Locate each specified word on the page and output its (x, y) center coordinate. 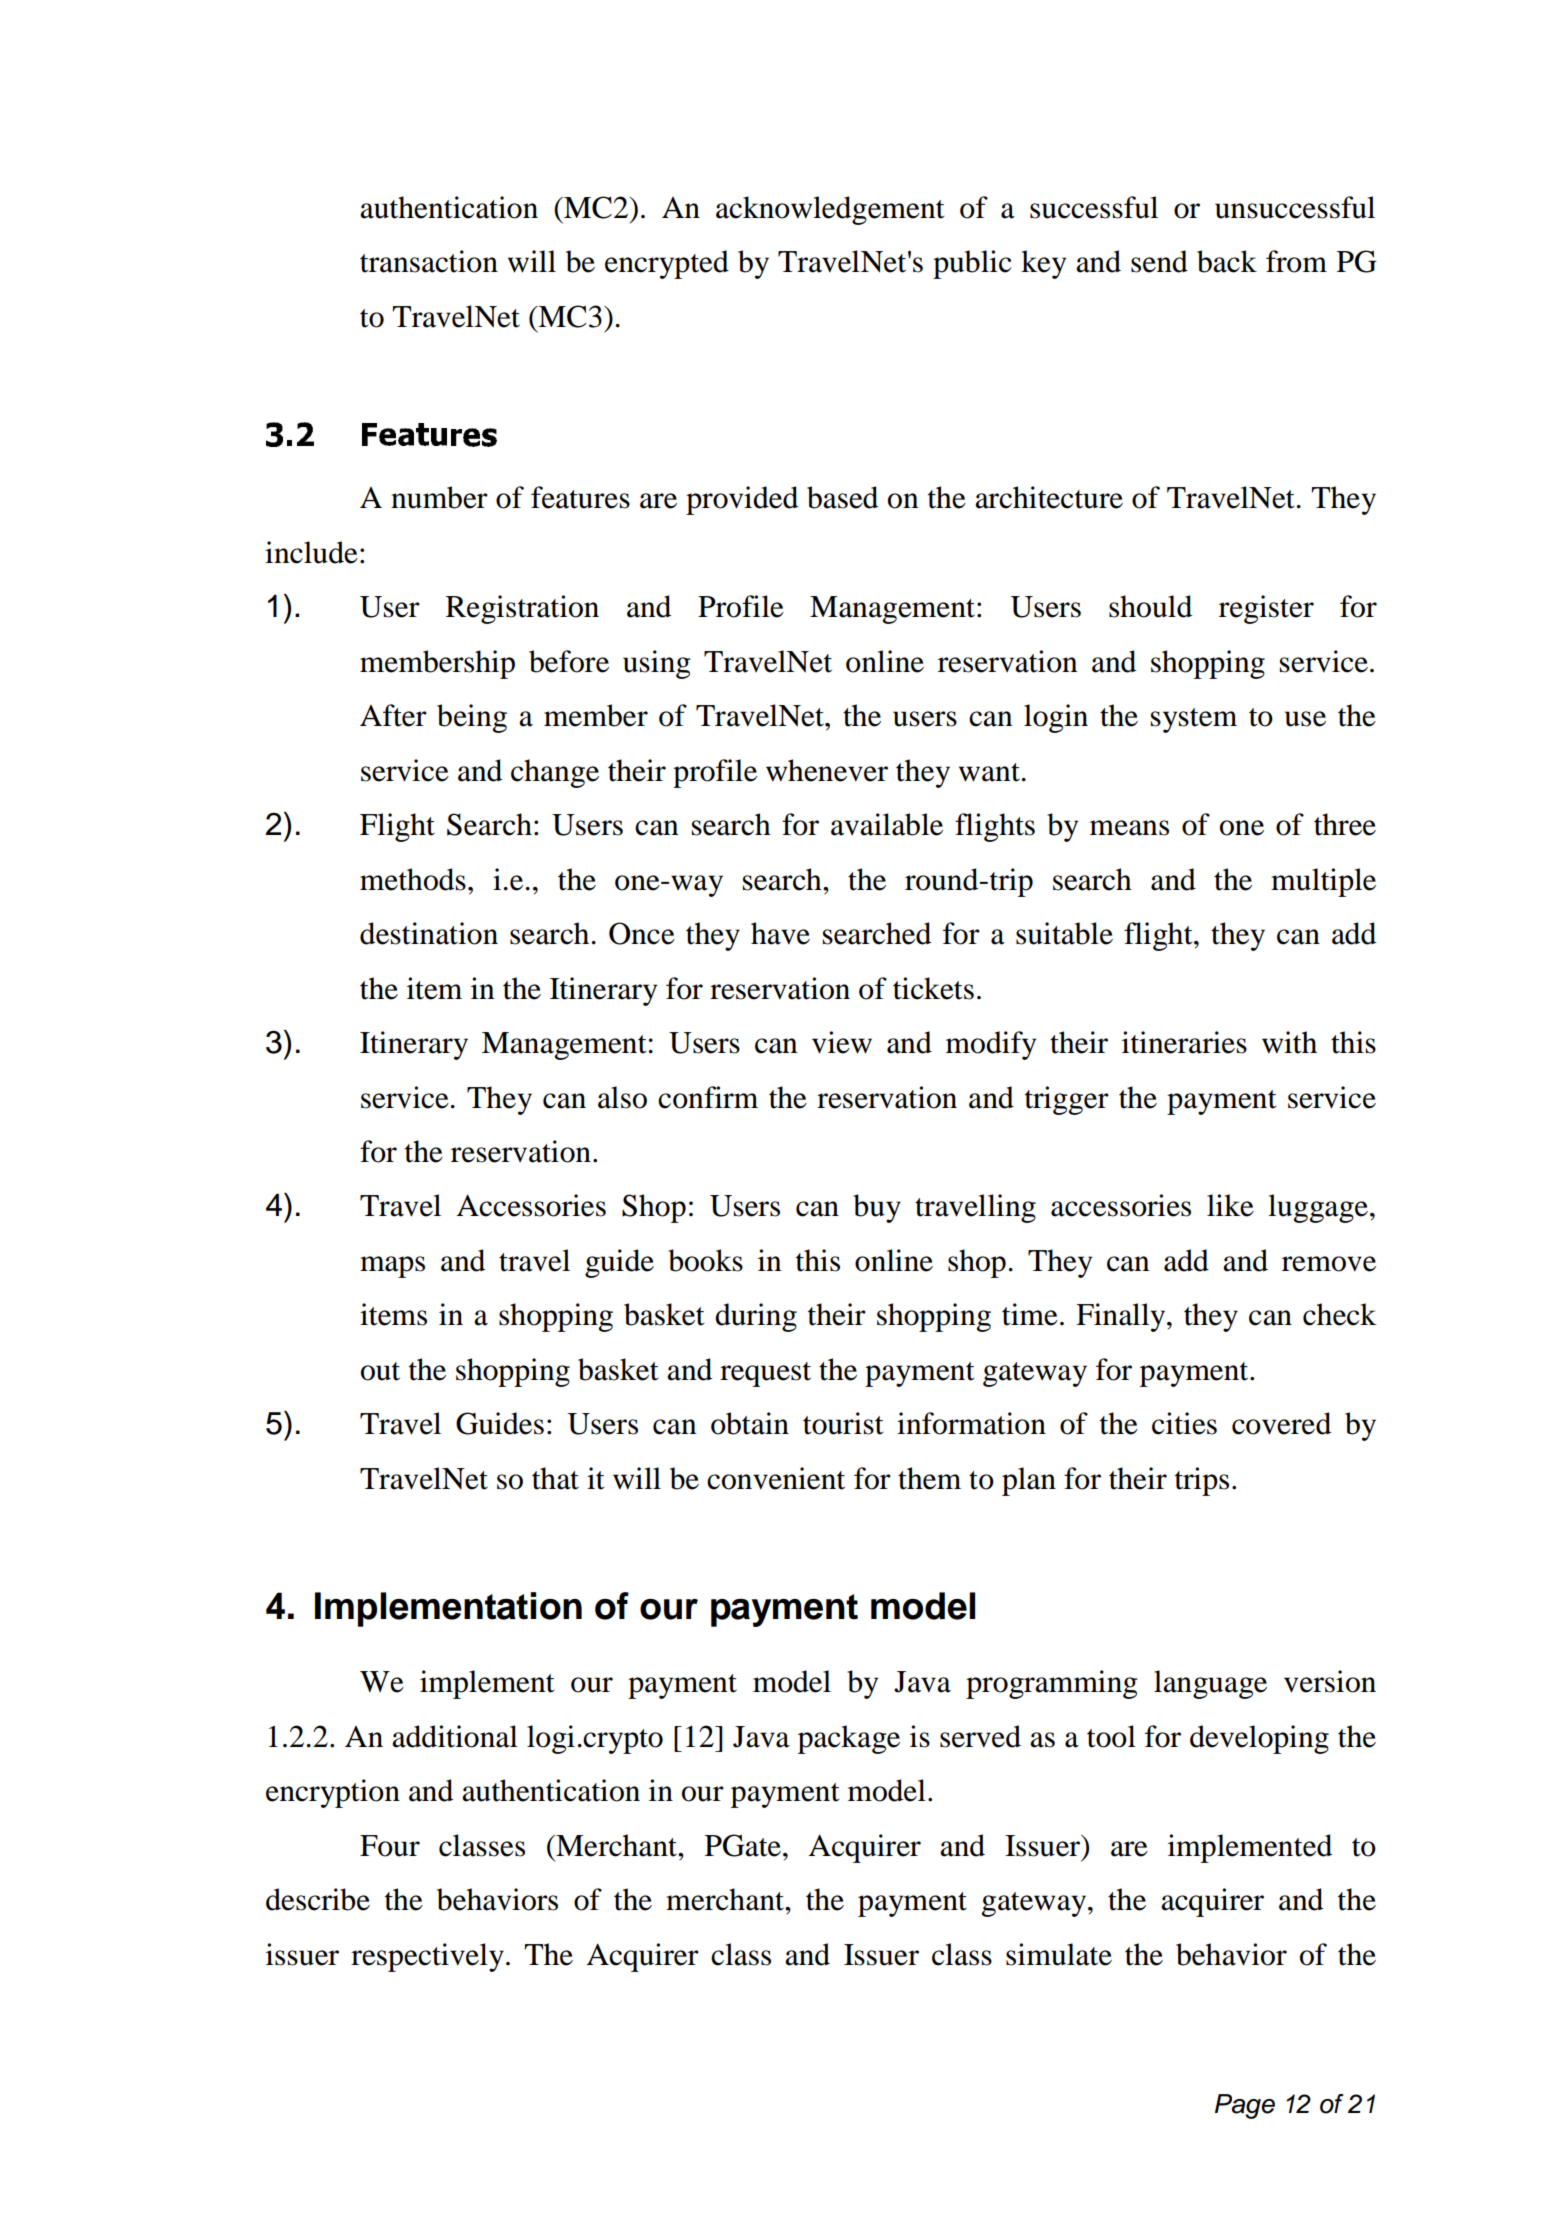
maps (392, 1267)
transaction (429, 261)
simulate (1059, 1954)
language (1210, 1684)
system (1194, 720)
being (472, 718)
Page (1245, 2106)
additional (455, 1736)
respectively (427, 1957)
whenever (827, 770)
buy (877, 1208)
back (1227, 261)
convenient (776, 1478)
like (1230, 1205)
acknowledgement (830, 210)
